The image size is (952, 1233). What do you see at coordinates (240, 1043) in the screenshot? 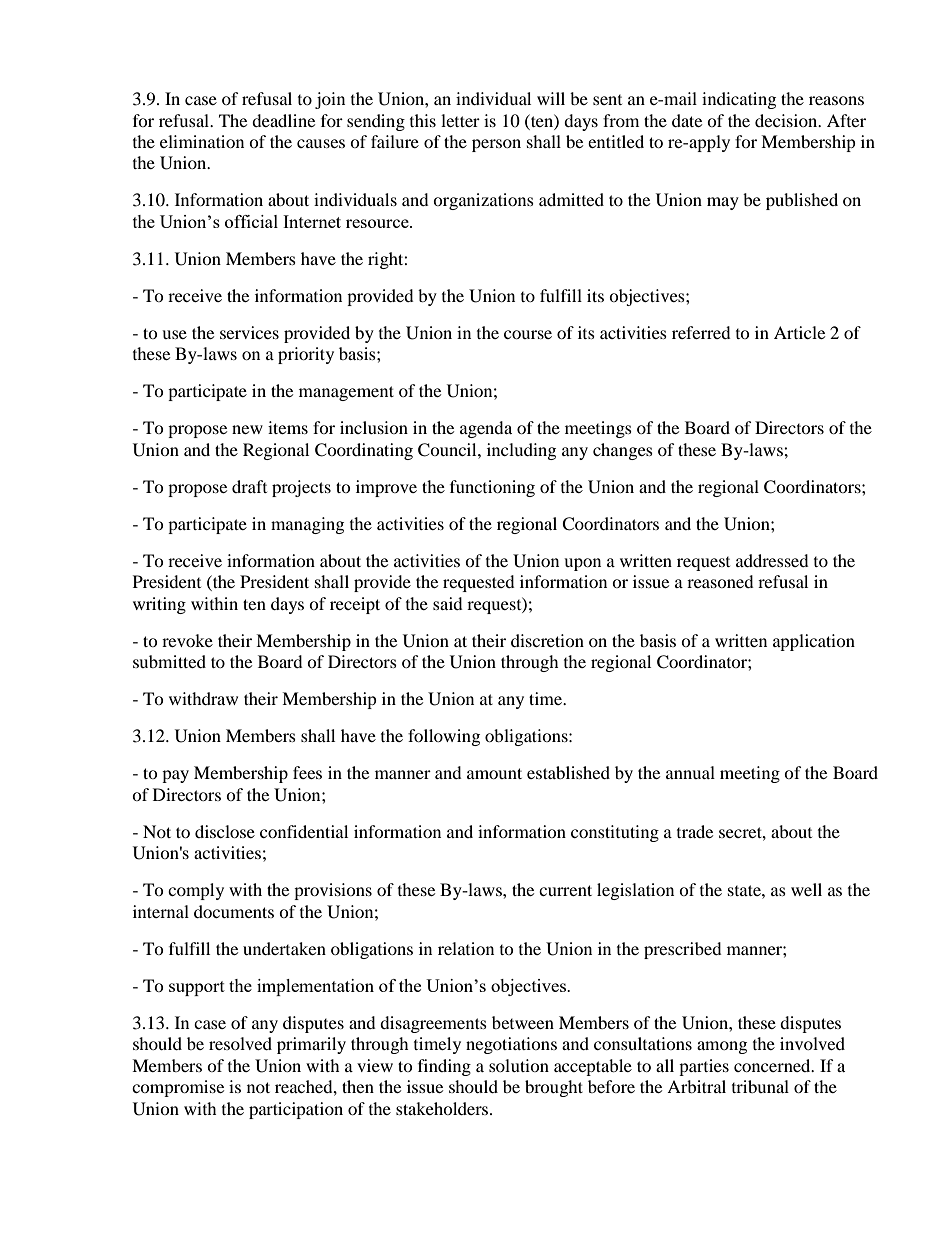
I see `resolved` at bounding box center [240, 1043].
